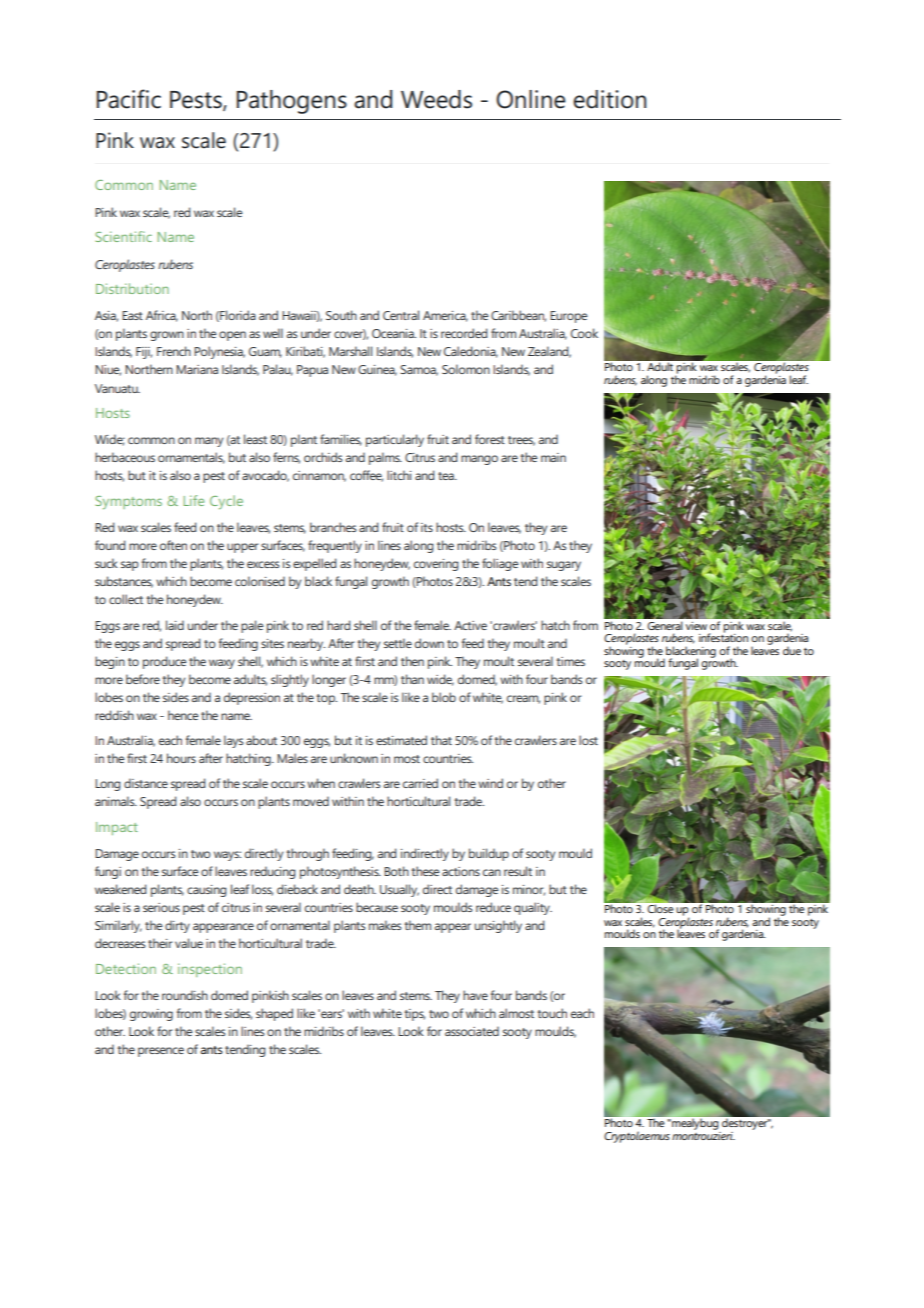 The height and width of the screenshot is (1308, 924). Describe the element at coordinates (690, 653) in the screenshot. I see `blackening` at that location.
